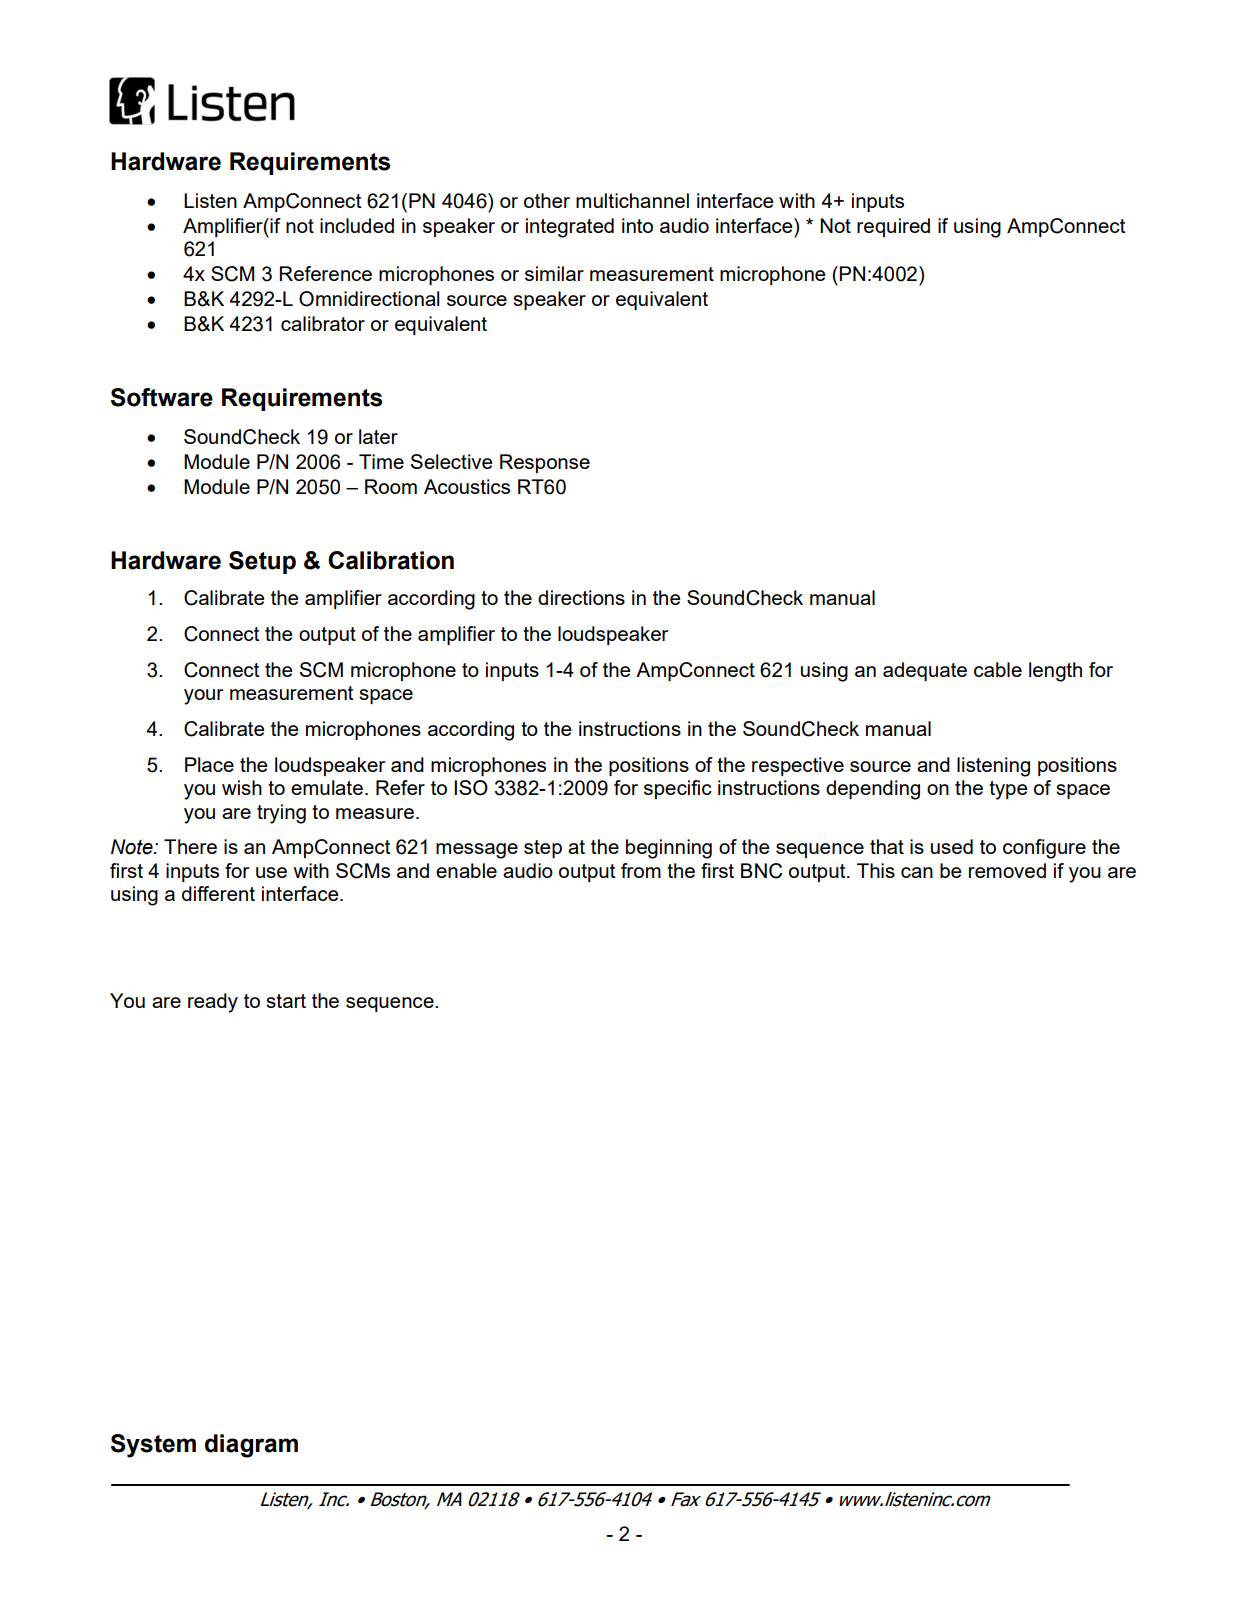 Image resolution: width=1249 pixels, height=1616 pixels. Describe the element at coordinates (251, 1446) in the document. I see `diagram` at that location.
